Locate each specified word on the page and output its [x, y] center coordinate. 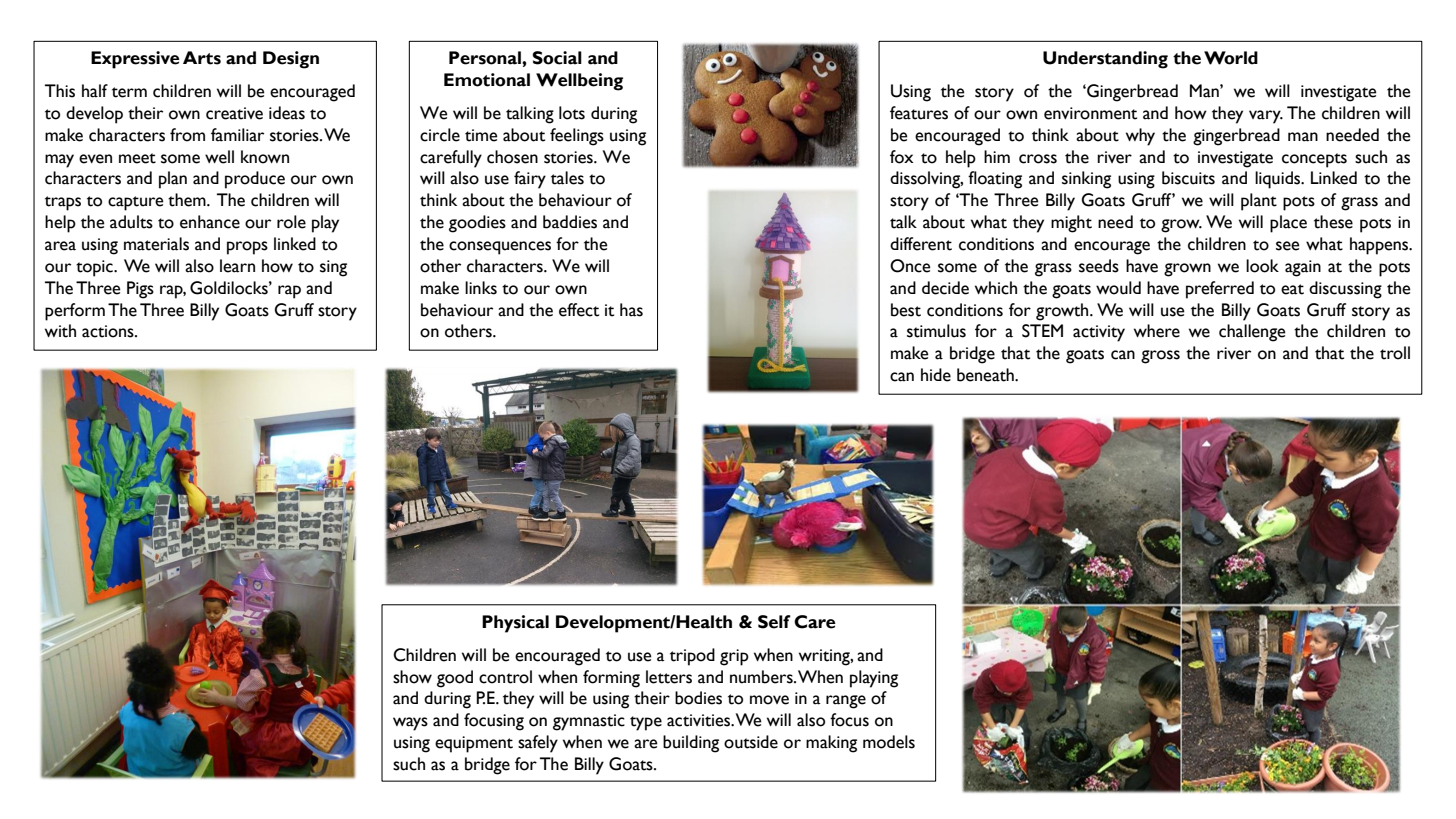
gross [1160, 357]
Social [557, 58]
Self [774, 622]
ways [410, 724]
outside [751, 742]
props [247, 248]
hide [936, 375]
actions [109, 331]
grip [734, 657]
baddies [570, 222]
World [1231, 58]
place [1288, 224]
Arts [202, 58]
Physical [515, 624]
